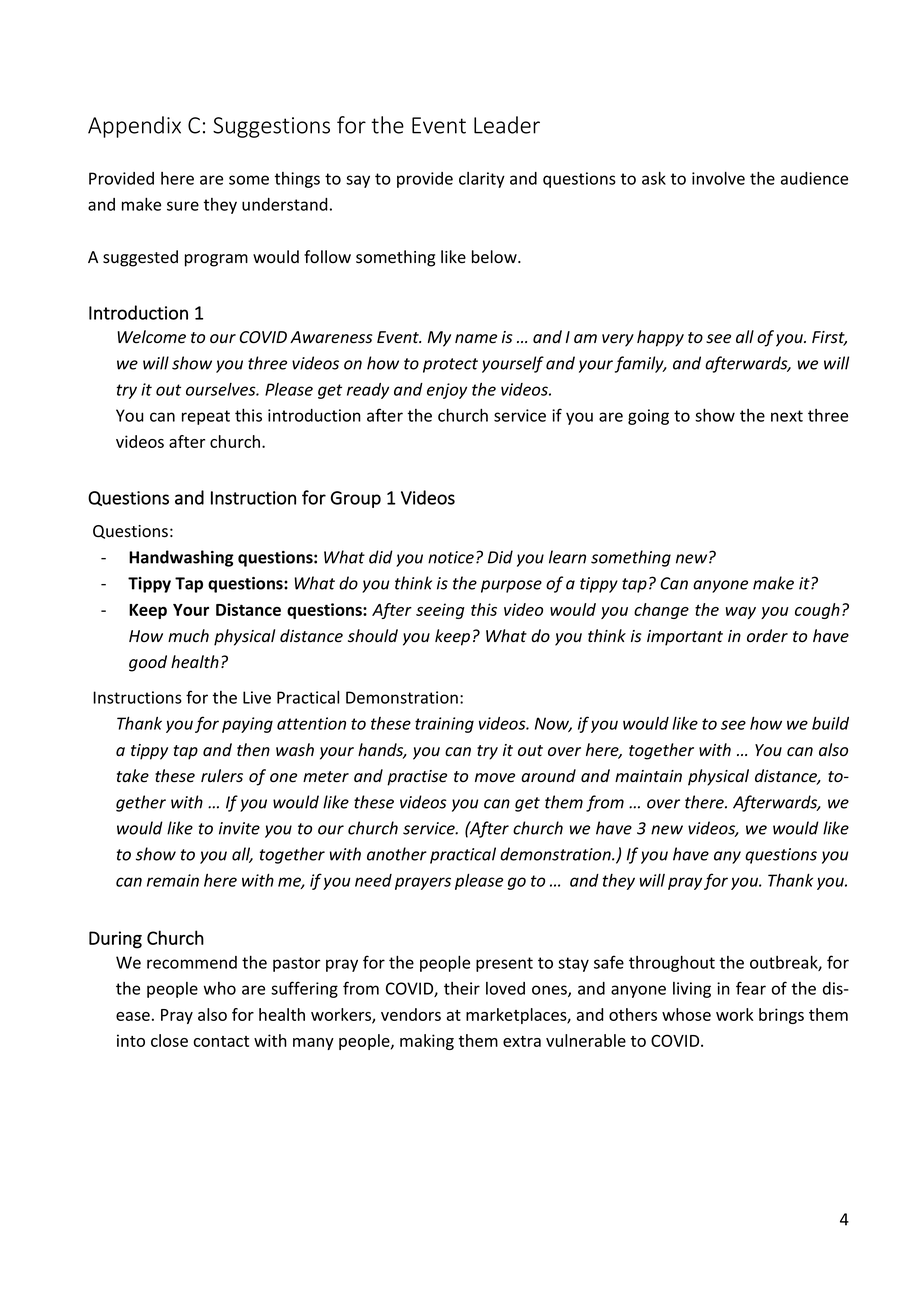 Image resolution: width=924 pixels, height=1308 pixels. Describe the element at coordinates (741, 613) in the screenshot. I see `way` at that location.
